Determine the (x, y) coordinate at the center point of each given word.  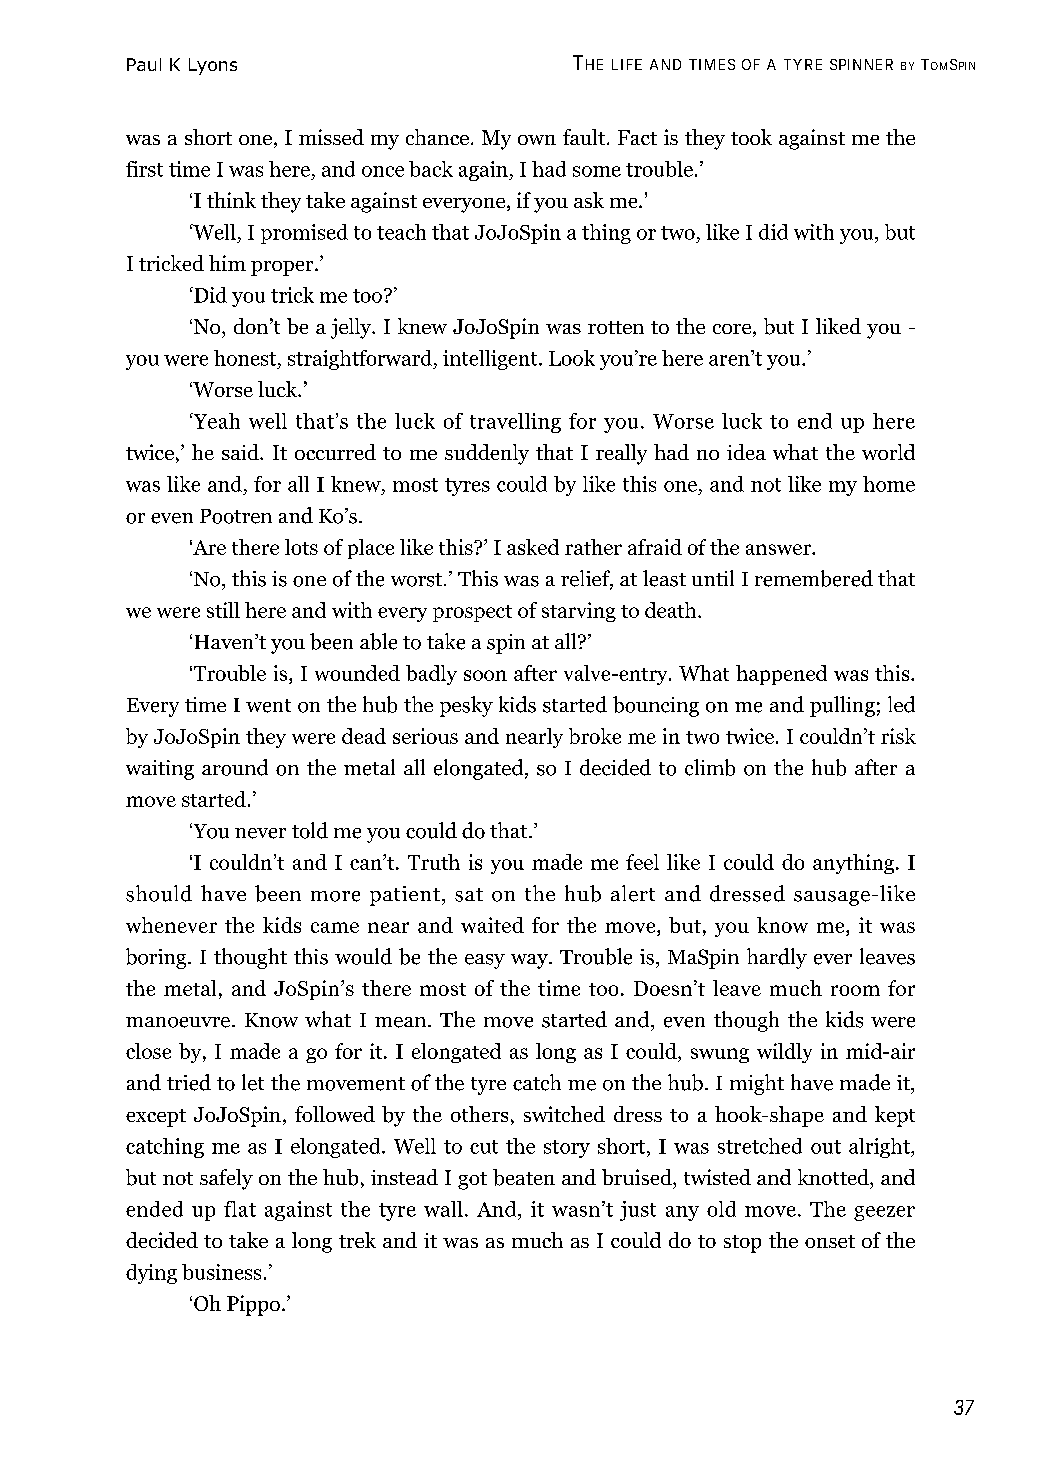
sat (469, 895)
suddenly (487, 454)
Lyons (213, 66)
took (751, 137)
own (537, 140)
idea (746, 452)
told (310, 830)
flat (240, 1209)
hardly (777, 958)
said (241, 452)
